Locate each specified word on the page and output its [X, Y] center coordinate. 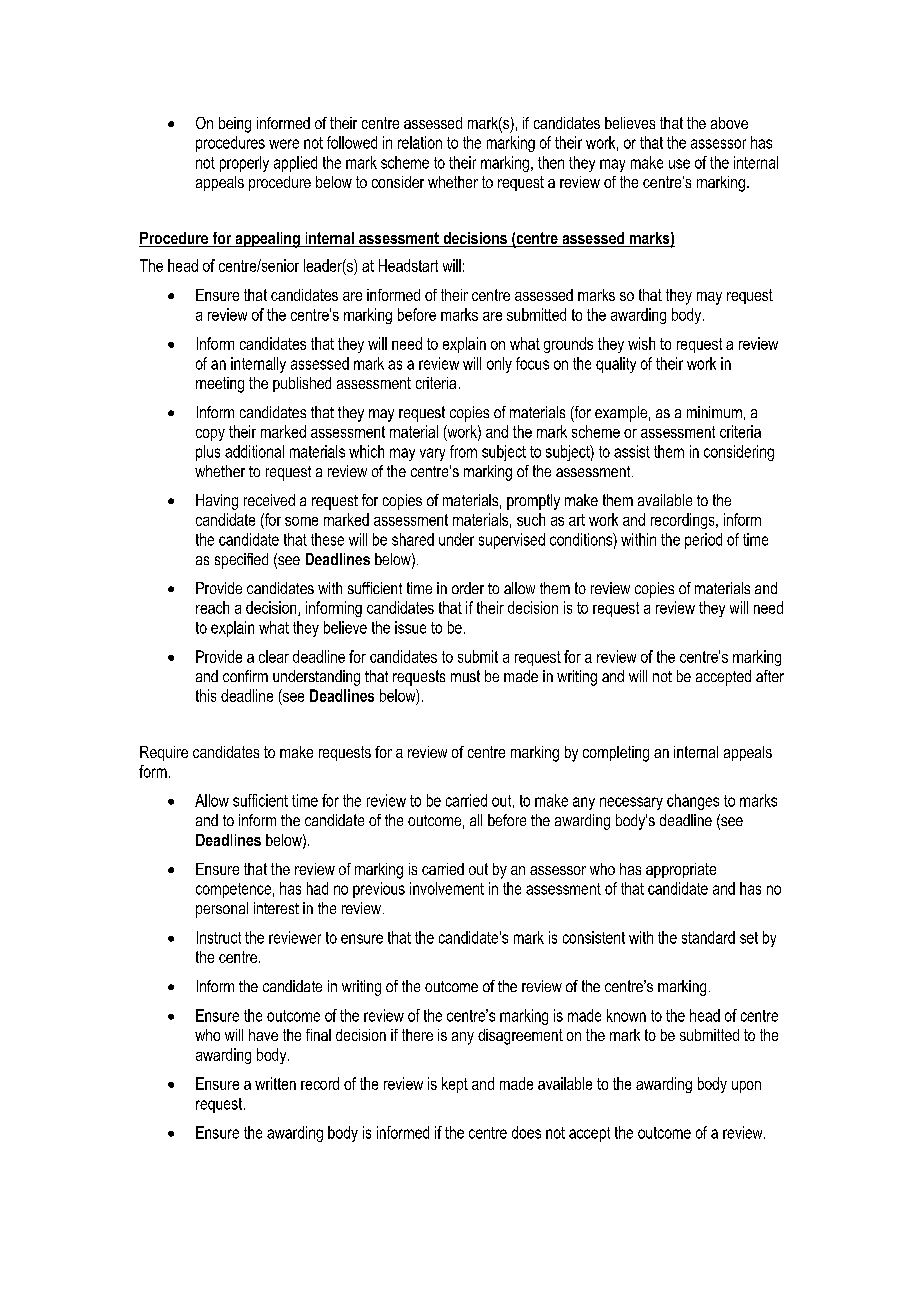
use [679, 164]
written [275, 1083]
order [468, 588]
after [770, 676]
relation [420, 142]
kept [455, 1085]
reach [212, 607]
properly [244, 164]
